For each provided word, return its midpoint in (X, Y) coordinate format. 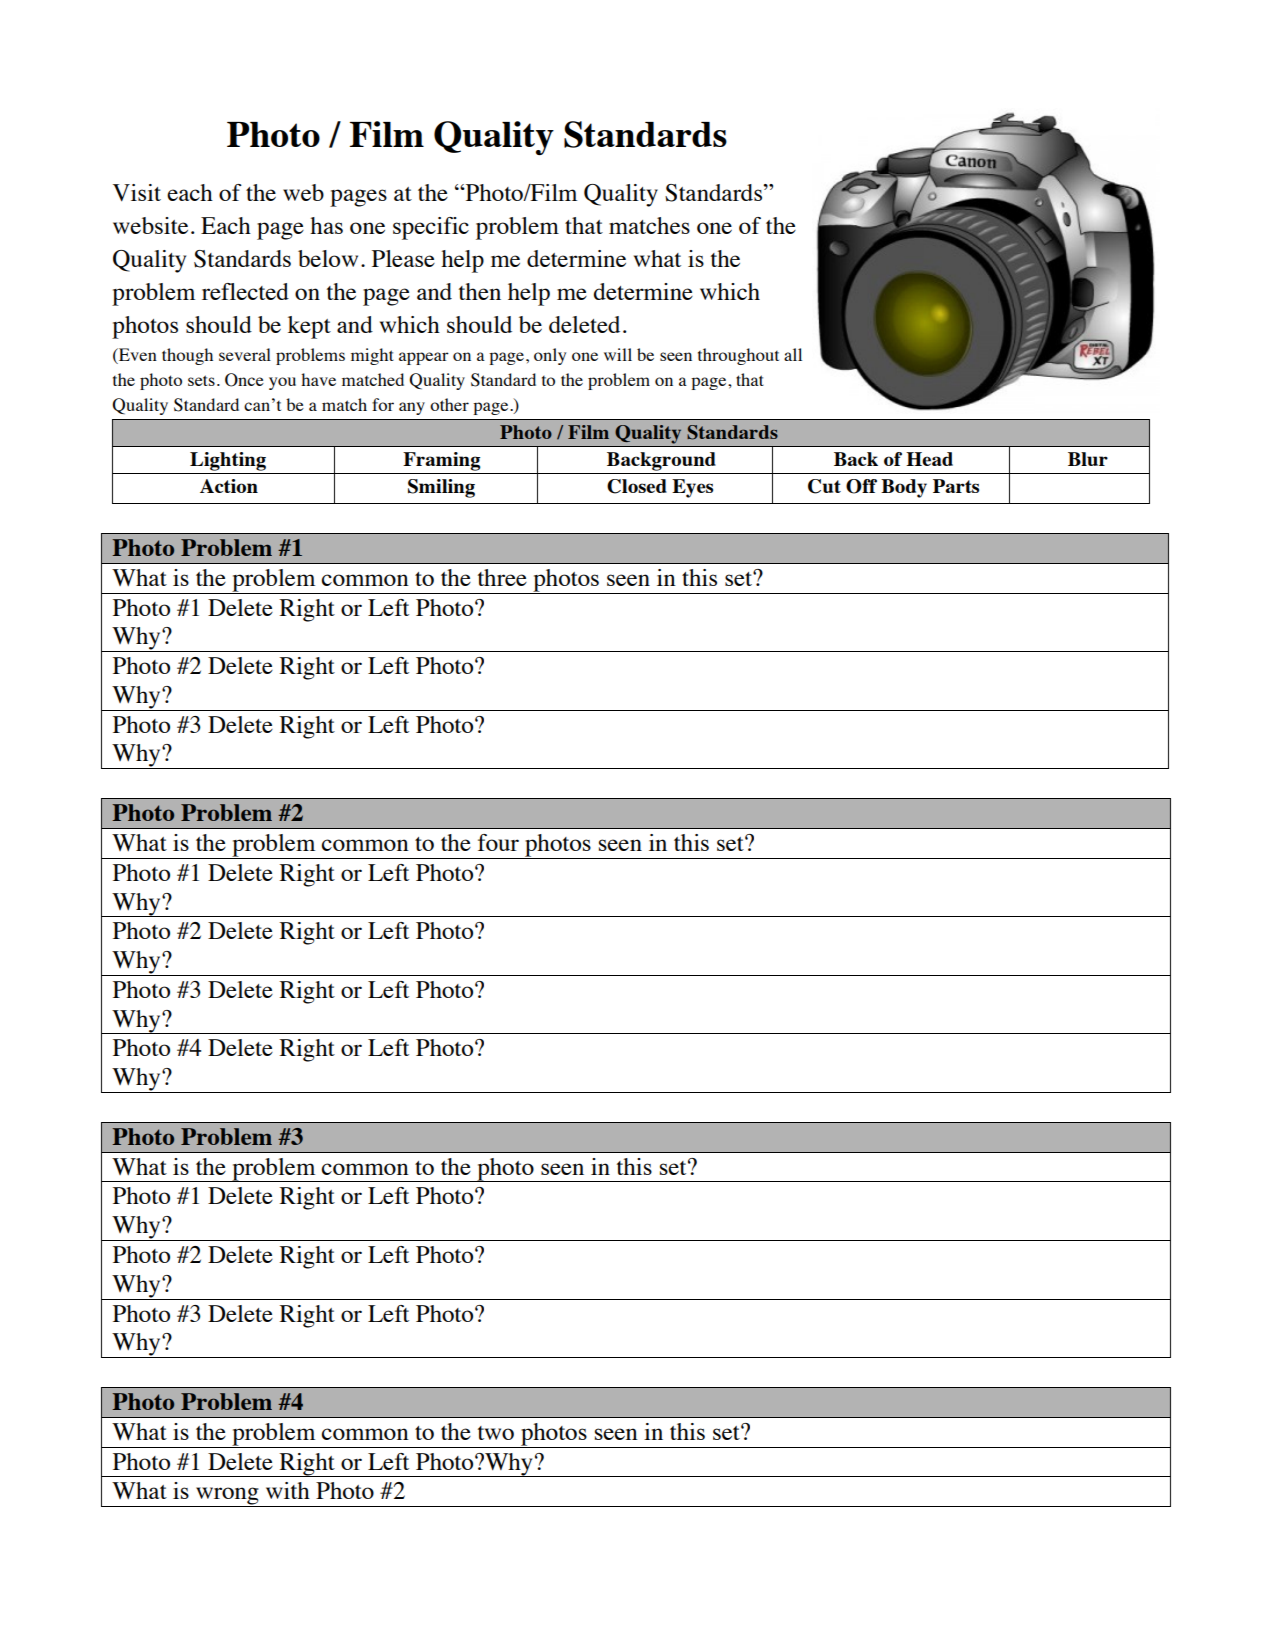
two (496, 1433)
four (498, 842)
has (326, 225)
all (793, 354)
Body (904, 488)
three (502, 577)
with (288, 1490)
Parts (956, 486)
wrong (227, 1497)
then (480, 291)
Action (229, 486)
